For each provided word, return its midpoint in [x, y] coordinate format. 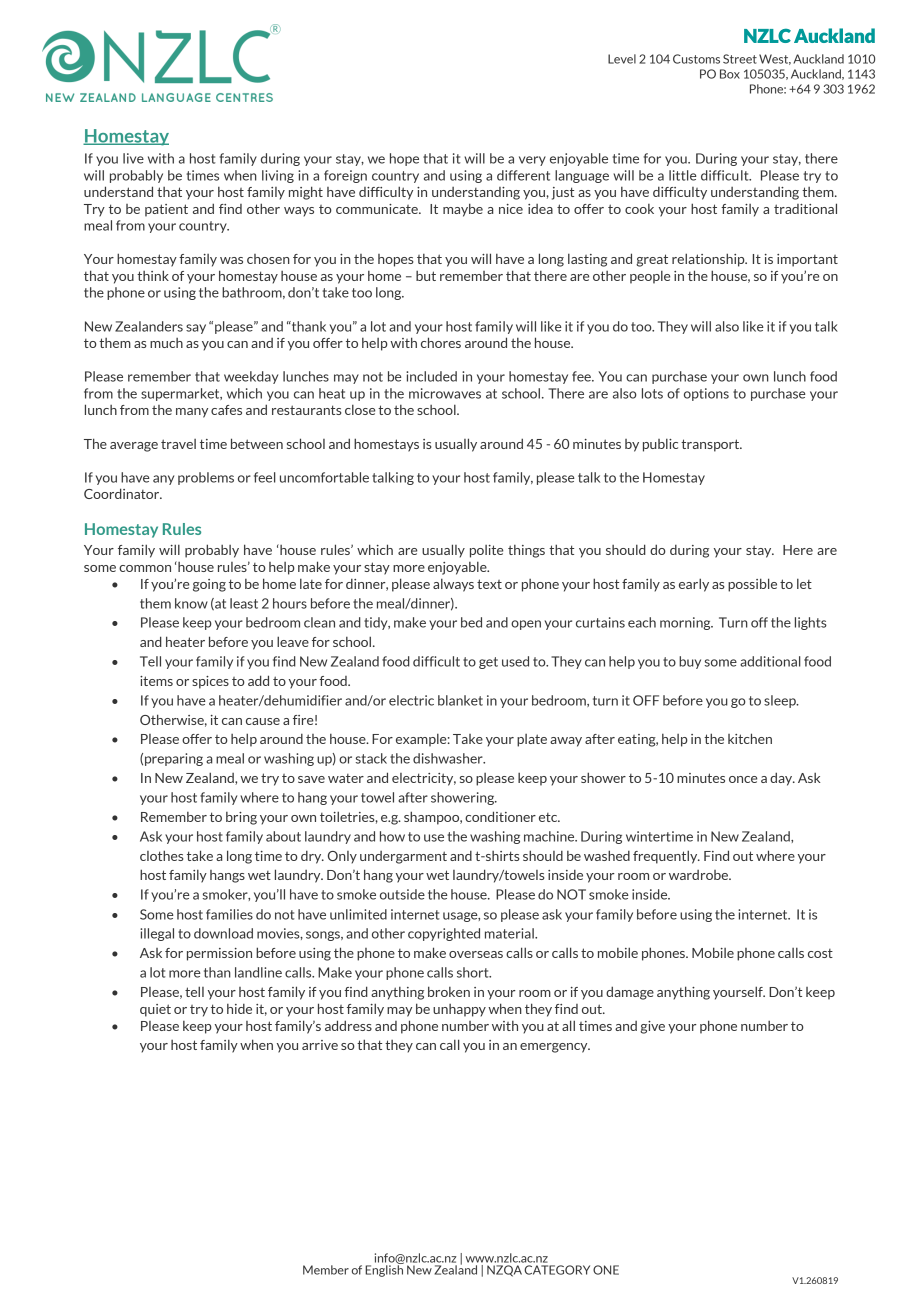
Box [730, 74]
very [532, 161]
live [133, 158]
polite [486, 551]
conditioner [500, 816]
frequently [666, 857]
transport [711, 445]
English [384, 1270]
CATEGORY [557, 1270]
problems [206, 478]
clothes [162, 855]
